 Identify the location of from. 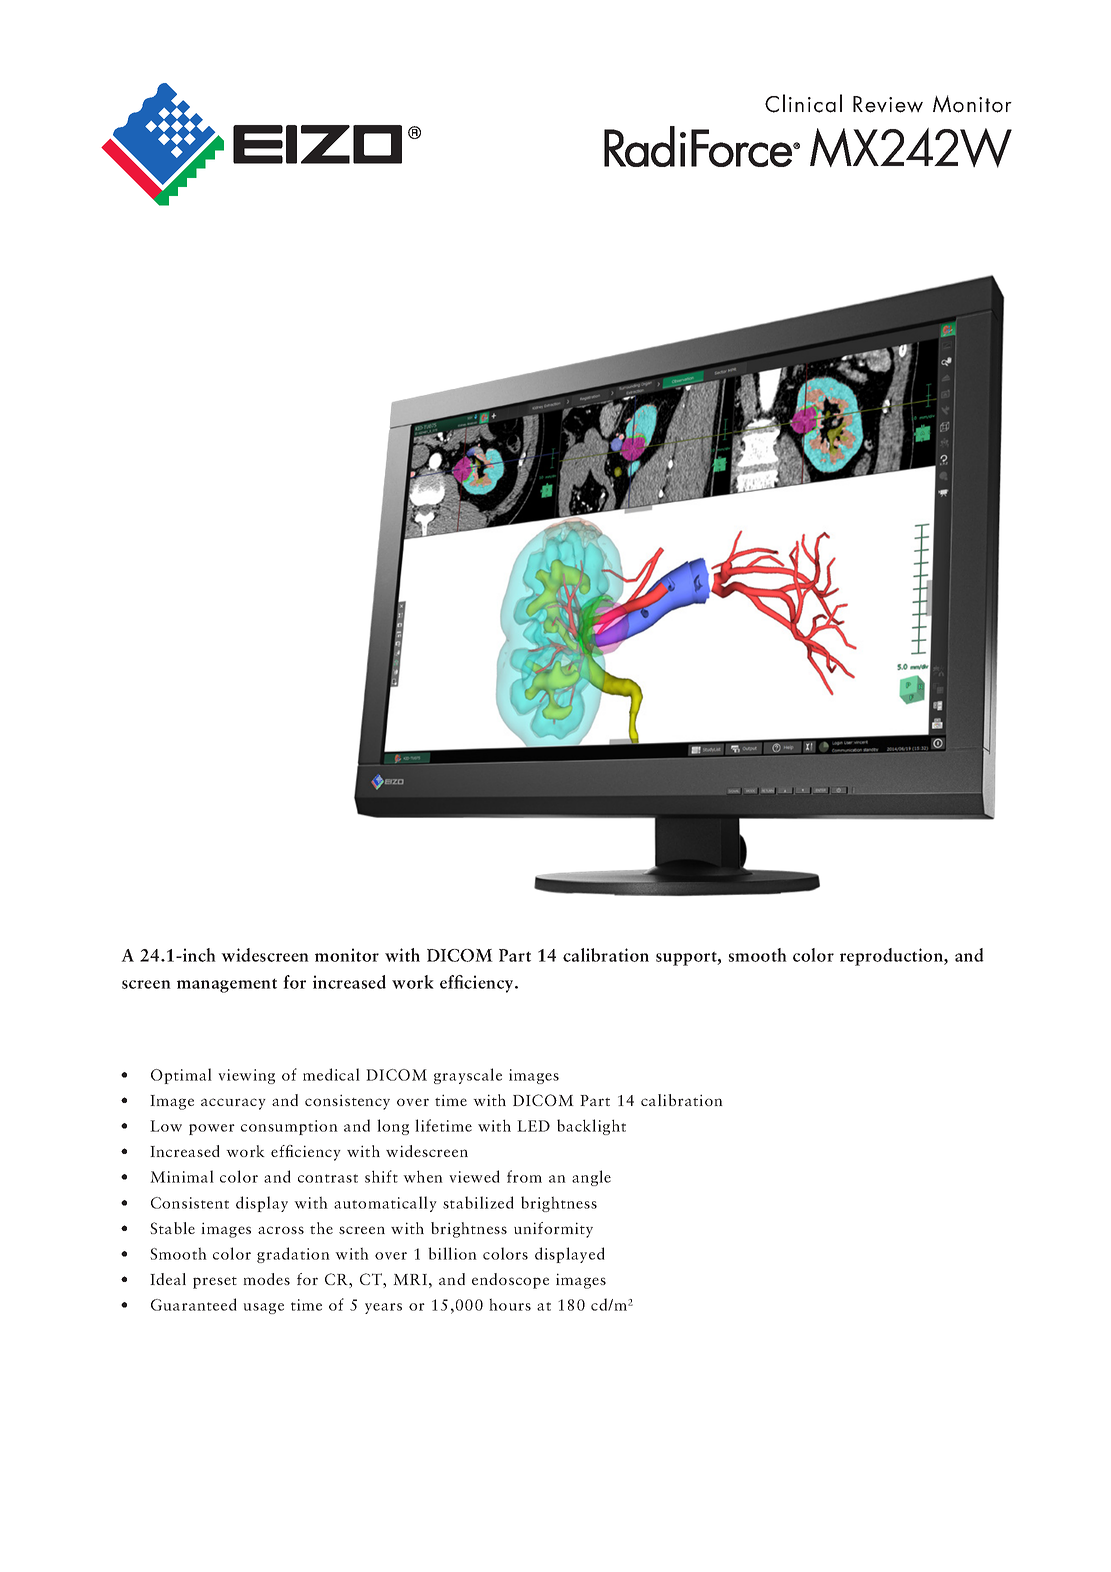
(524, 1176).
